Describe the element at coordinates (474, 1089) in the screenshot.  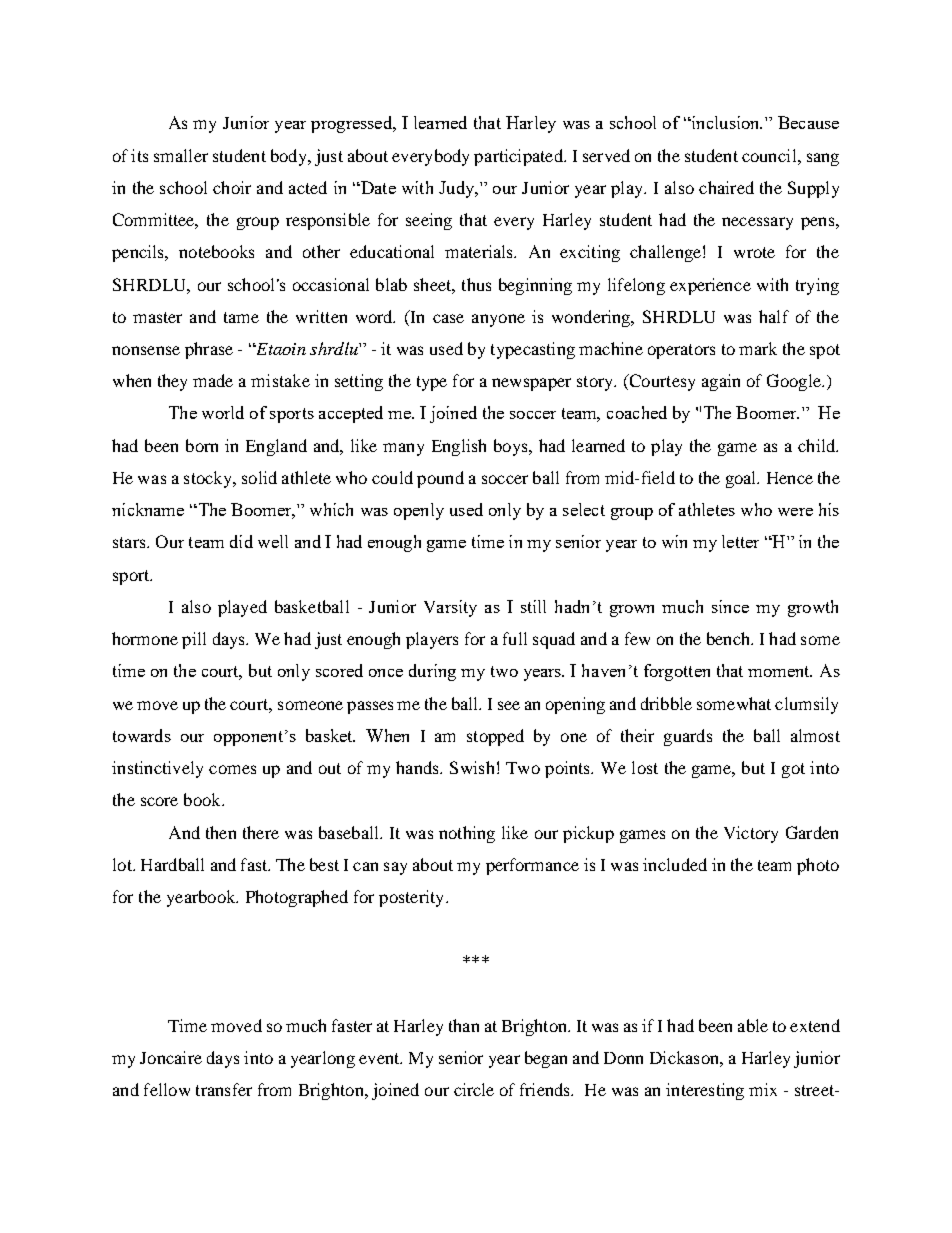
I see `circle` at that location.
